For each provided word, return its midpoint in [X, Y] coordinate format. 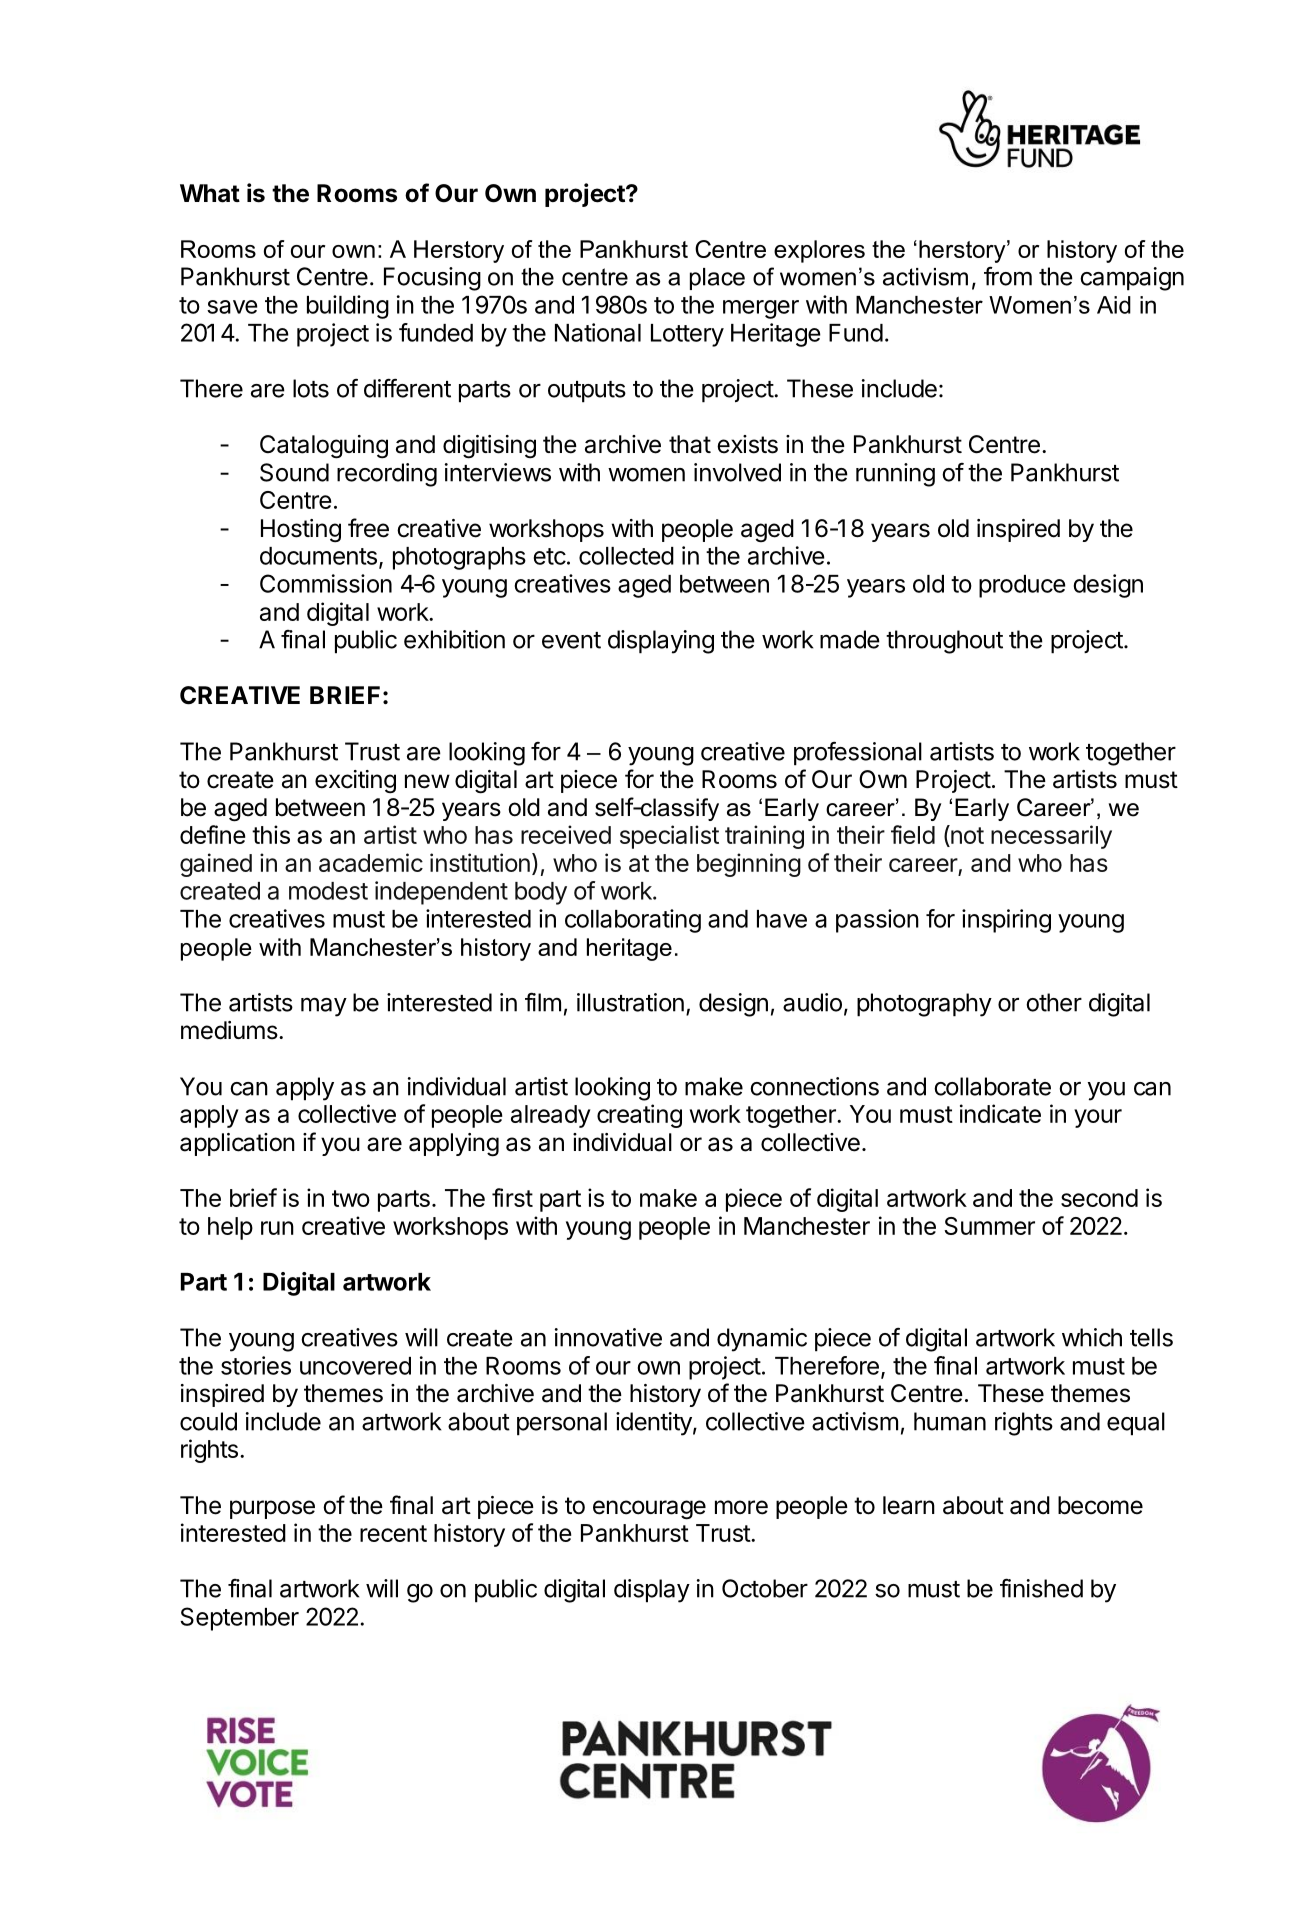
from [1008, 276]
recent [393, 1533]
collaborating [633, 921]
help [230, 1228]
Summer [989, 1226]
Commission [326, 583]
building [348, 307]
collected [626, 556]
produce [1022, 586]
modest [328, 891]
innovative [608, 1337]
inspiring [1006, 921]
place [717, 279]
